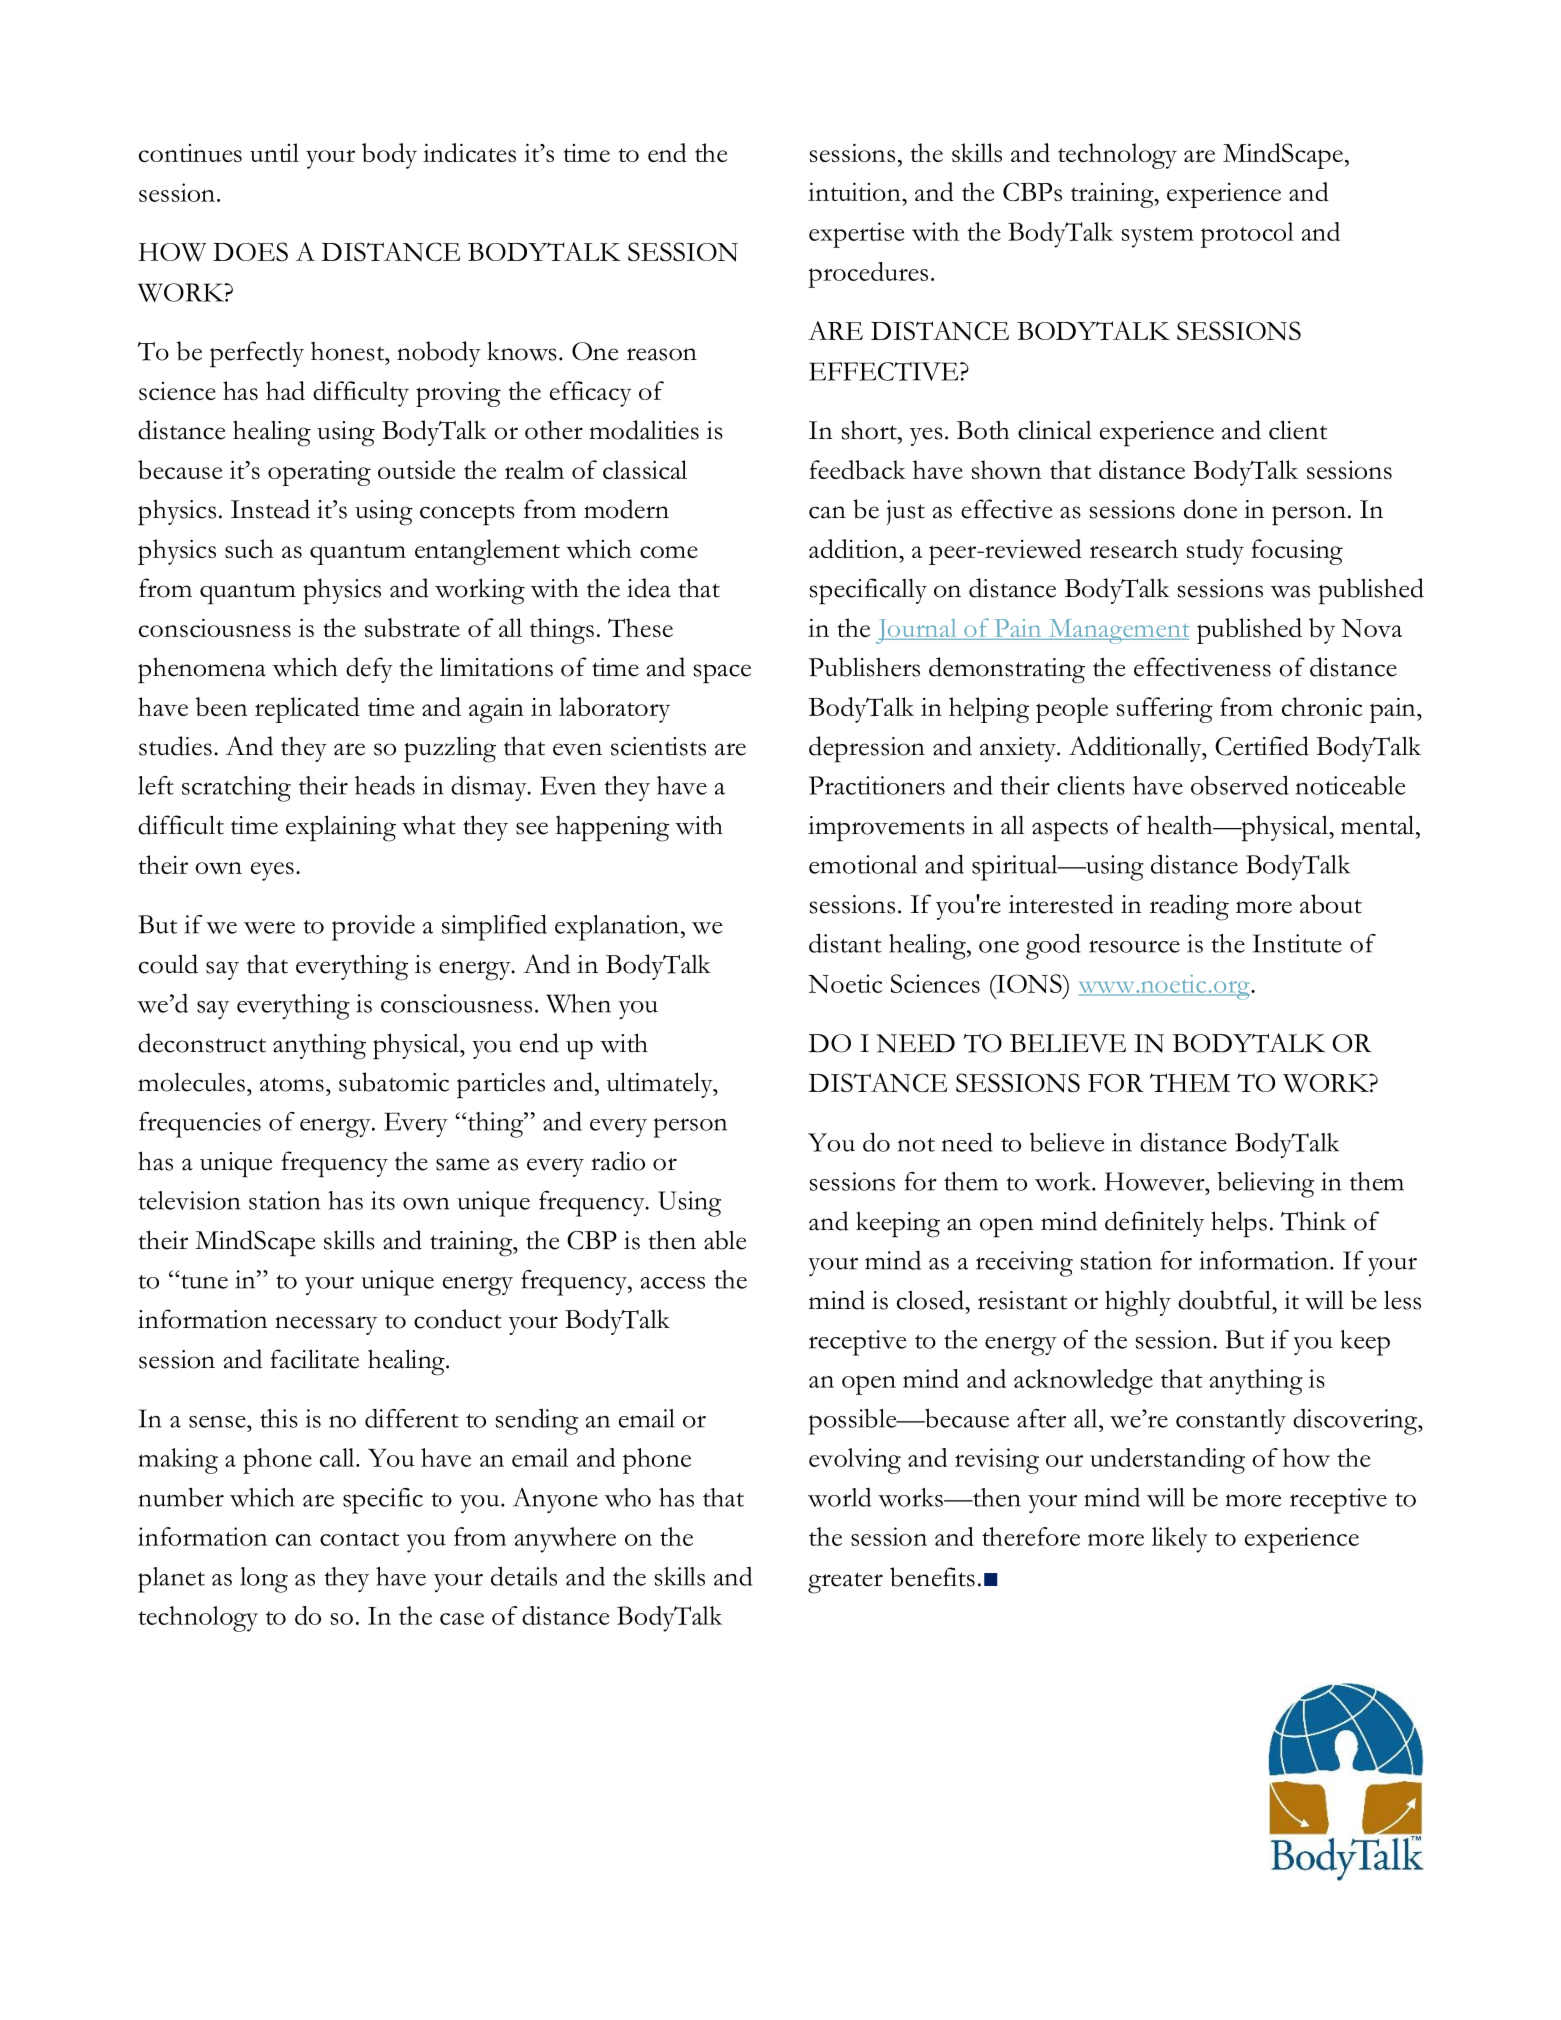 The width and height of the image is (1561, 2020). What do you see at coordinates (292, 1084) in the image?
I see `atoms` at bounding box center [292, 1084].
